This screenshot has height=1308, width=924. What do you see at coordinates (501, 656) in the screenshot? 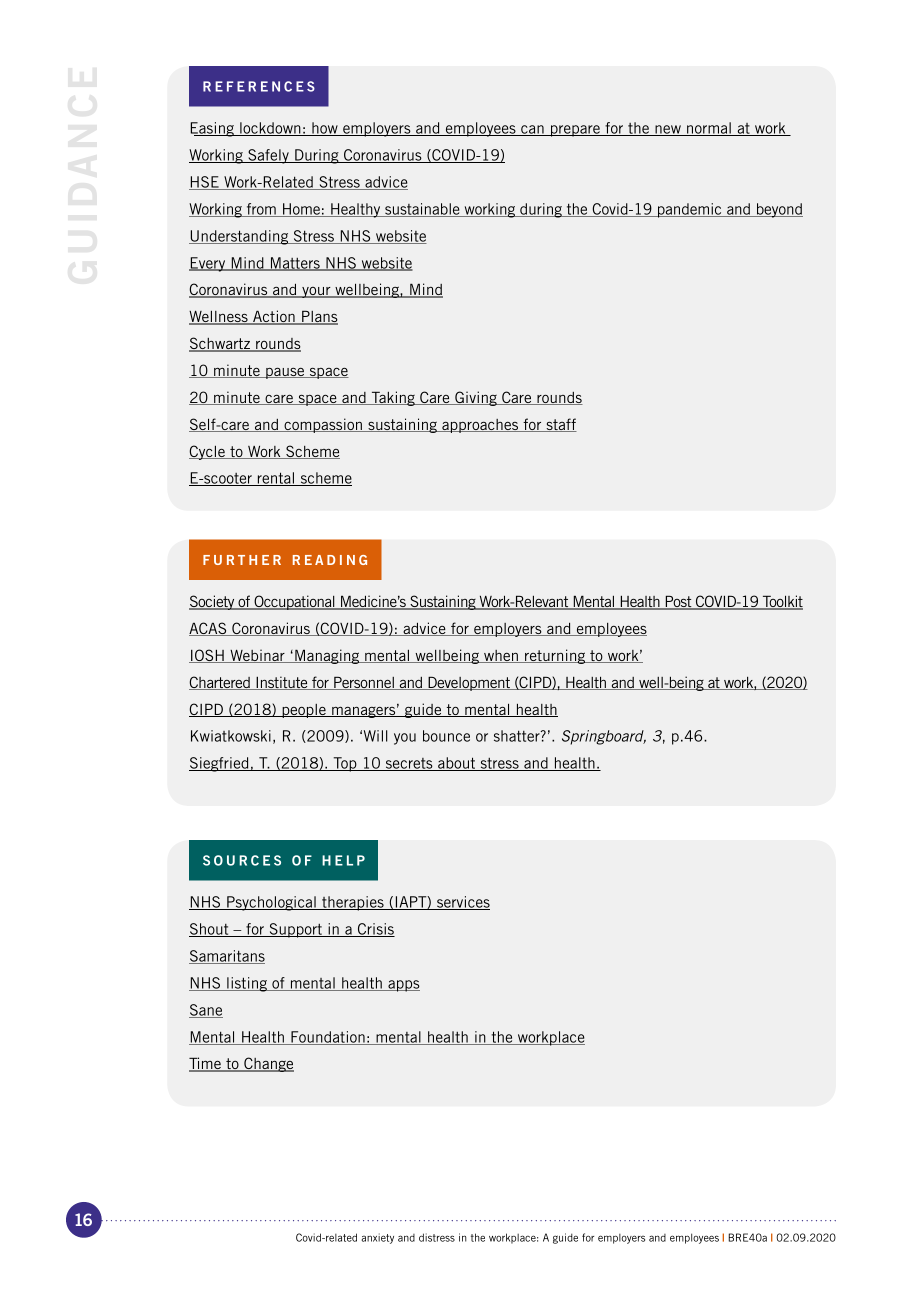
I see `when` at bounding box center [501, 656].
